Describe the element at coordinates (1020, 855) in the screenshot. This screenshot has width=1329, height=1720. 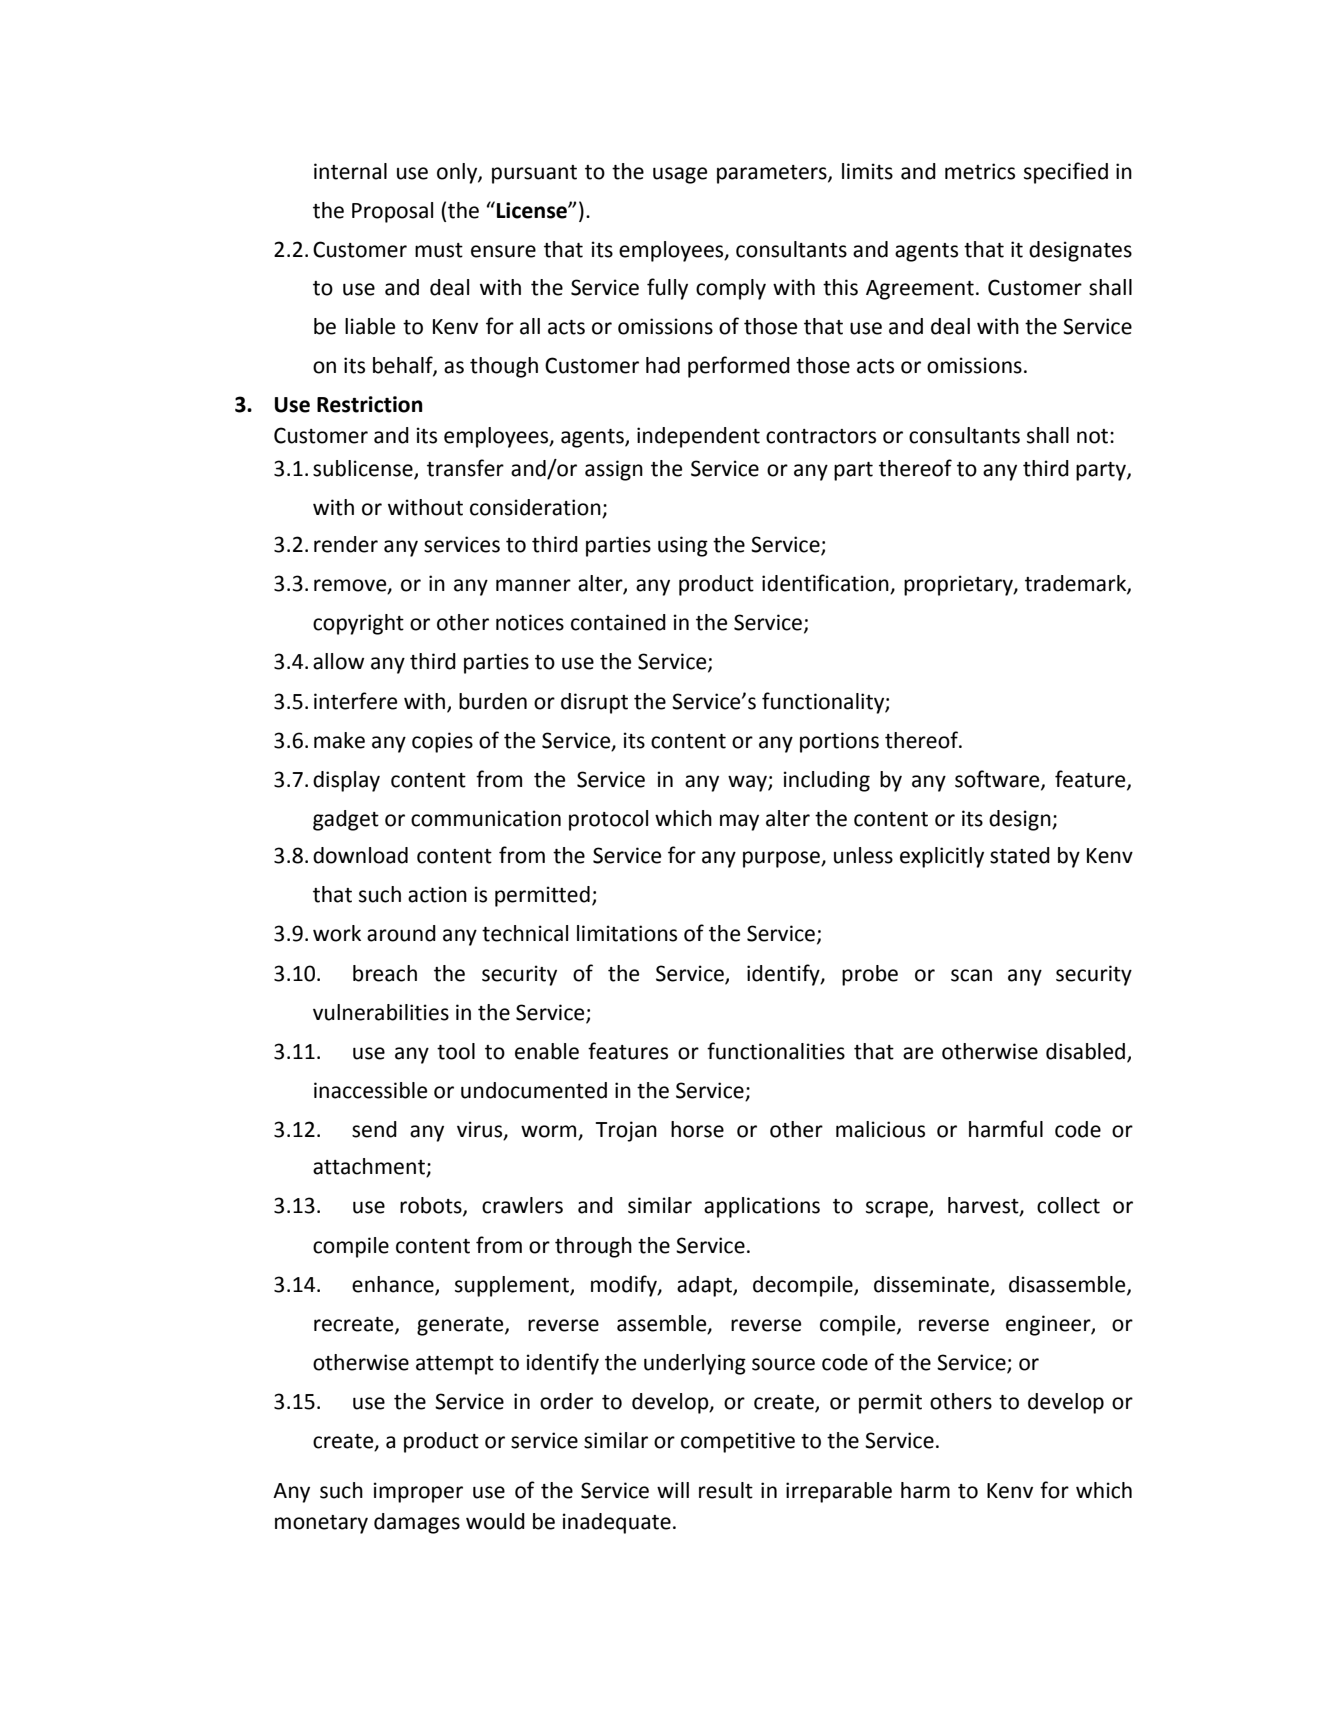
I see `stated` at that location.
